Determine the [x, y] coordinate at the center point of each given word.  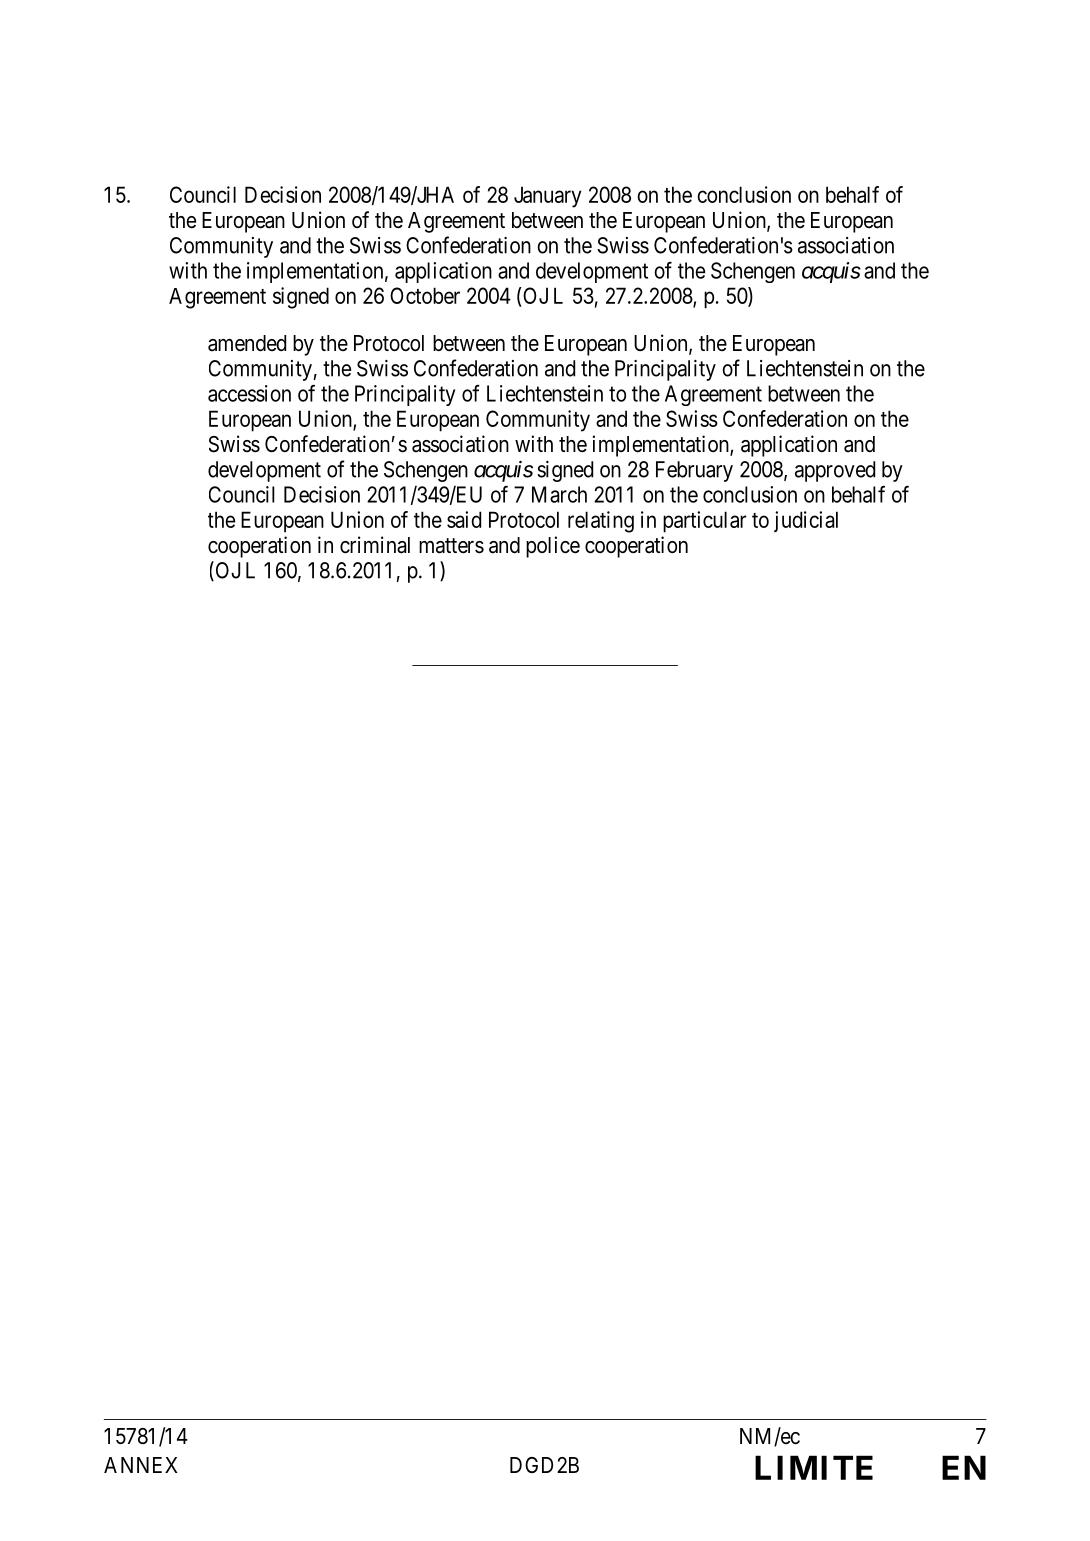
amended [247, 343]
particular [704, 522]
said [464, 519]
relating [601, 522]
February [694, 471]
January [548, 197]
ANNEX [141, 1465]
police [553, 547]
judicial [806, 521]
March [559, 494]
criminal [375, 545]
